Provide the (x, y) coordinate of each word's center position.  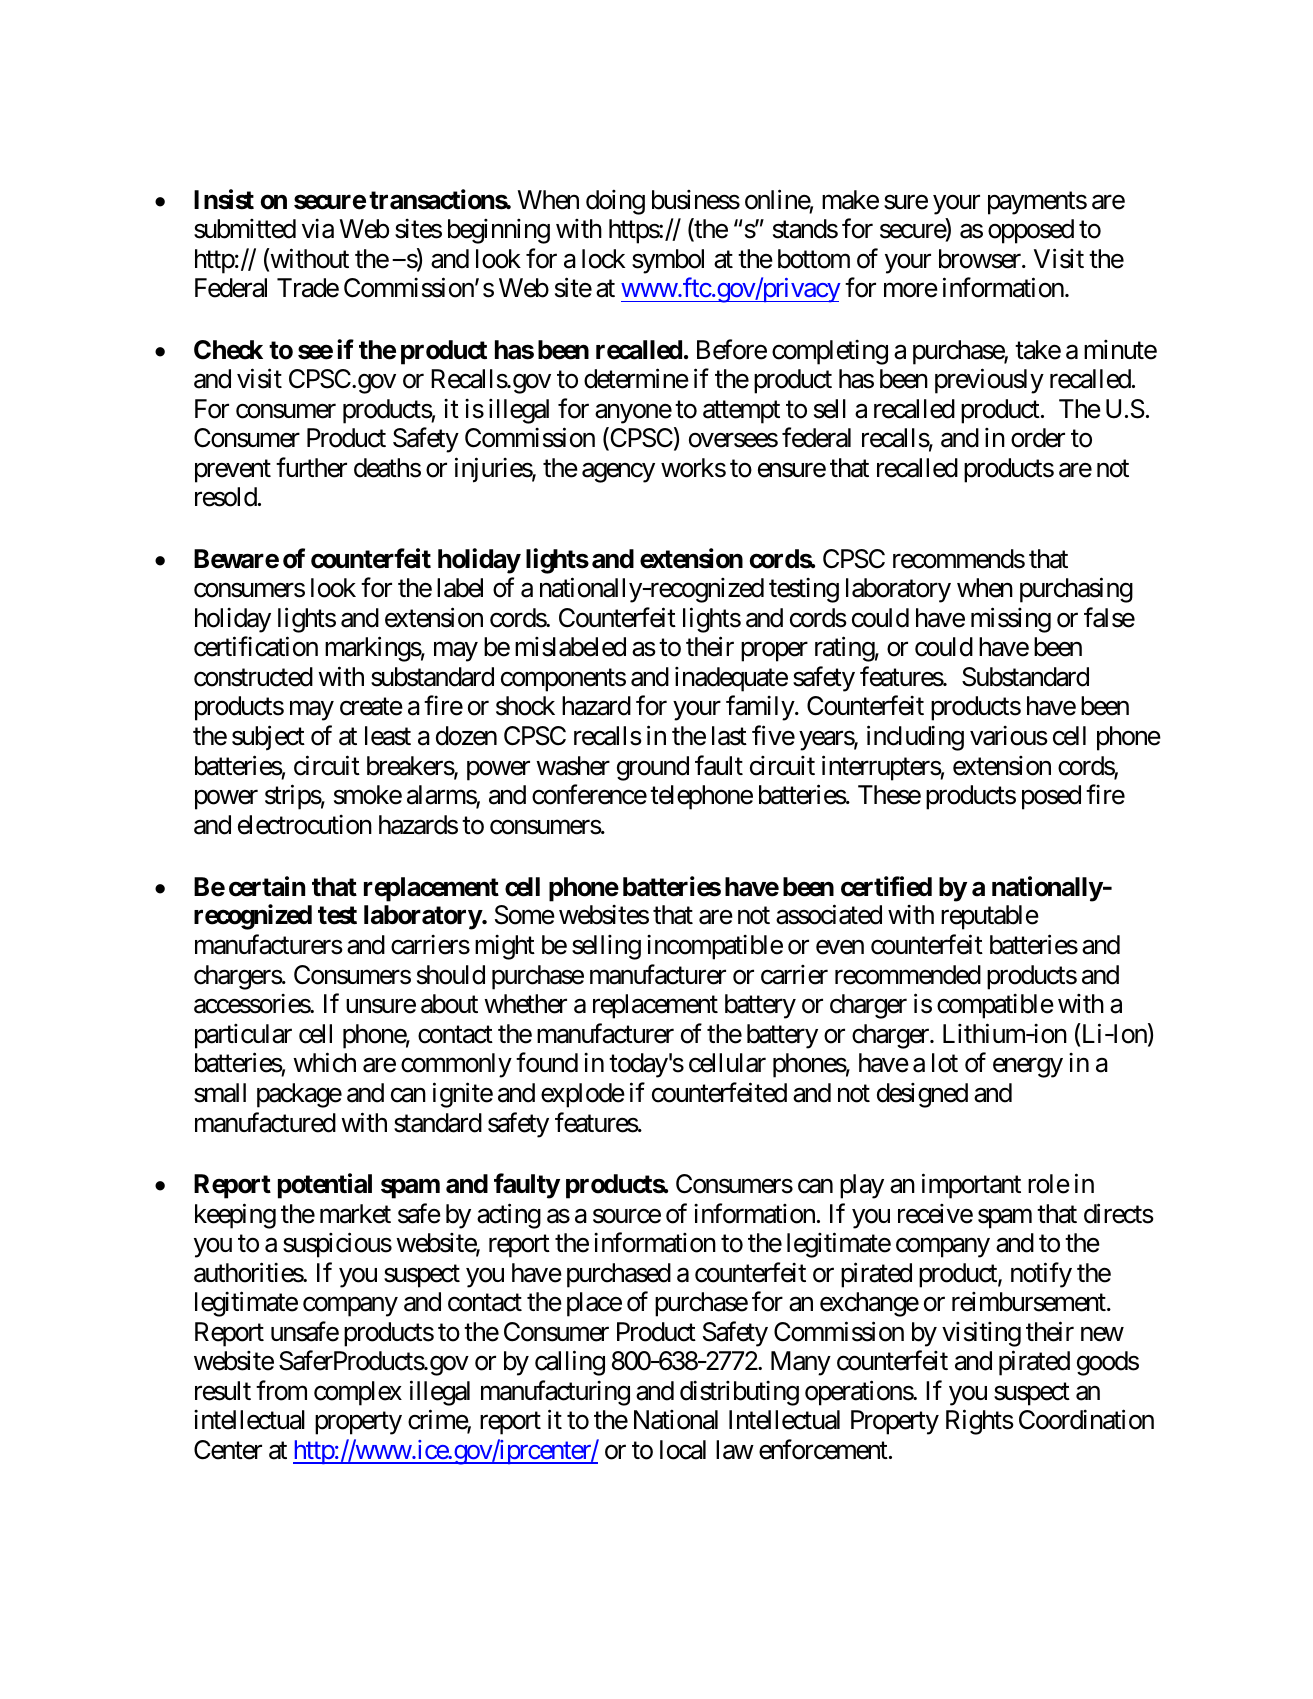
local (683, 1450)
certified (886, 886)
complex (358, 1393)
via (318, 229)
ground (653, 768)
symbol (668, 261)
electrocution (305, 825)
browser (981, 259)
